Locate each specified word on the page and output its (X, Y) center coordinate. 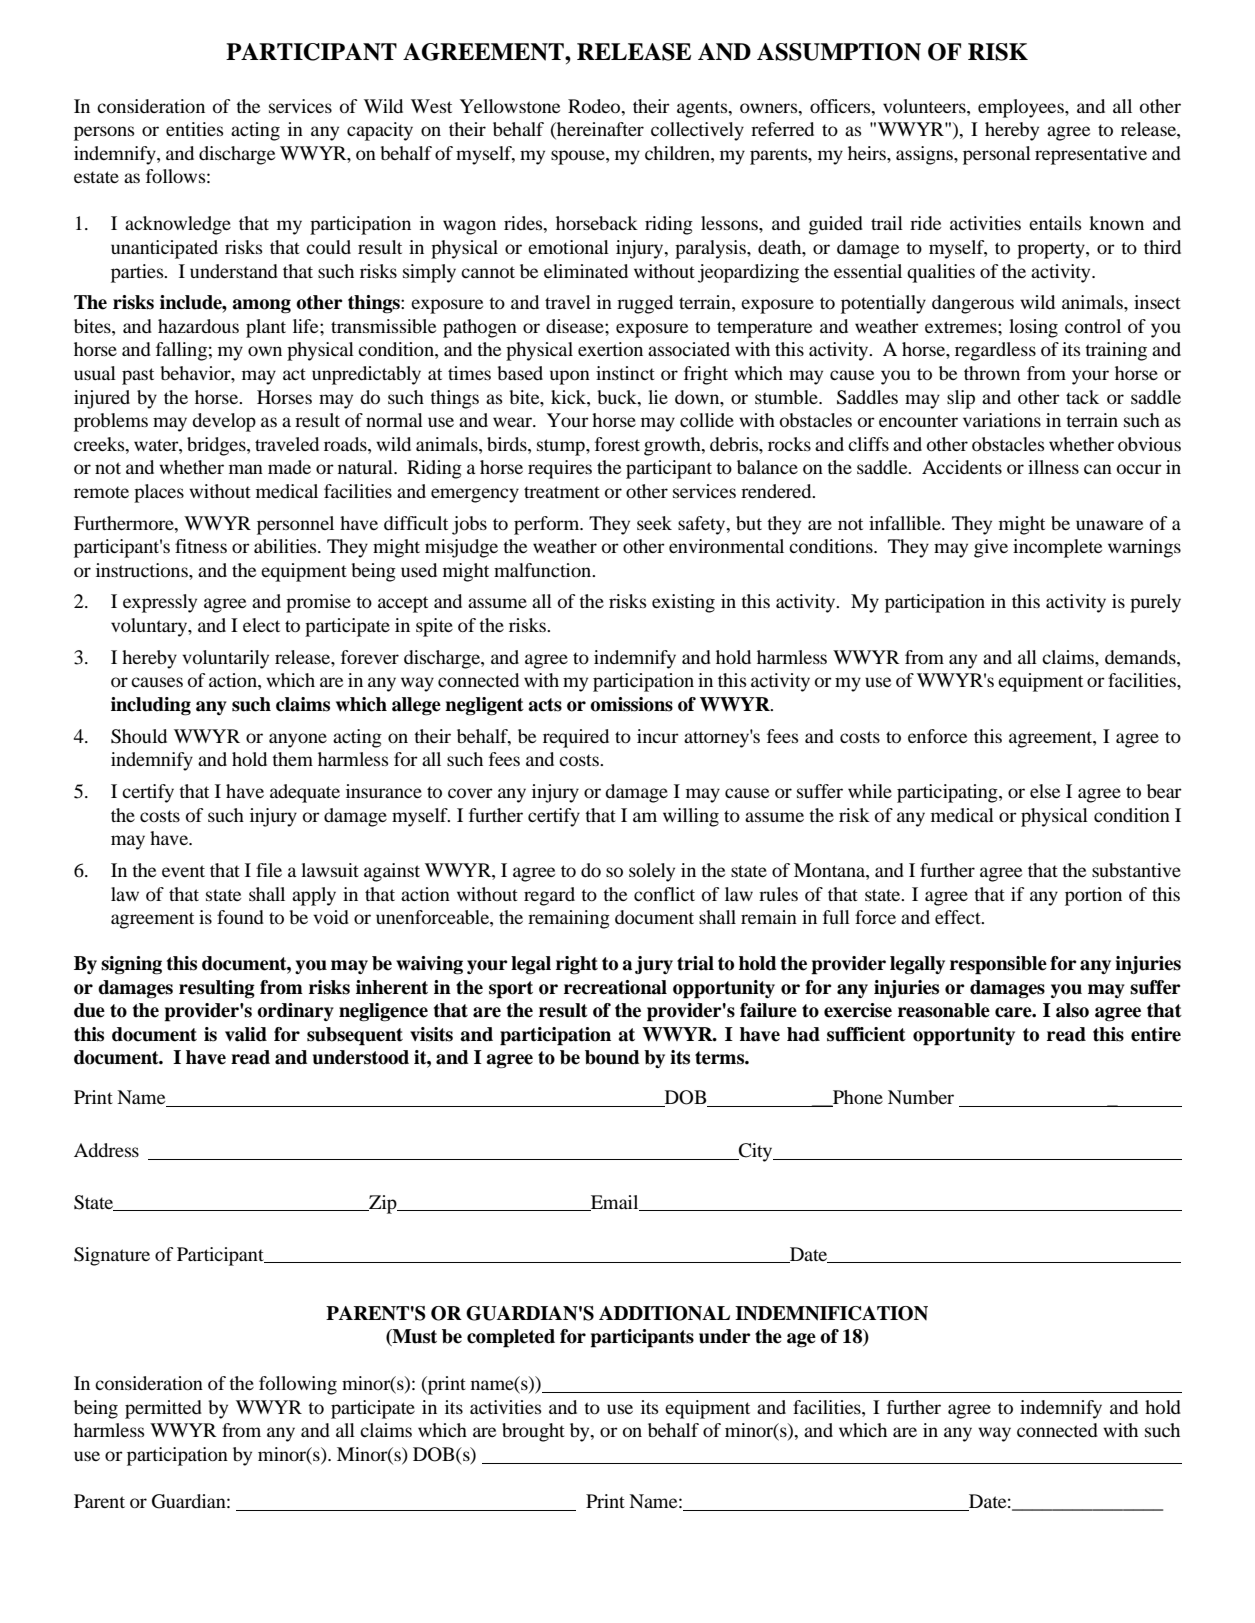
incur (658, 736)
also (1072, 1010)
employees (1022, 108)
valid (246, 1034)
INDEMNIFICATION (831, 1313)
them (292, 759)
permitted (163, 1409)
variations (1002, 420)
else (1045, 791)
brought (533, 1432)
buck (618, 397)
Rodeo (595, 106)
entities (195, 129)
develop (224, 422)
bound (612, 1057)
